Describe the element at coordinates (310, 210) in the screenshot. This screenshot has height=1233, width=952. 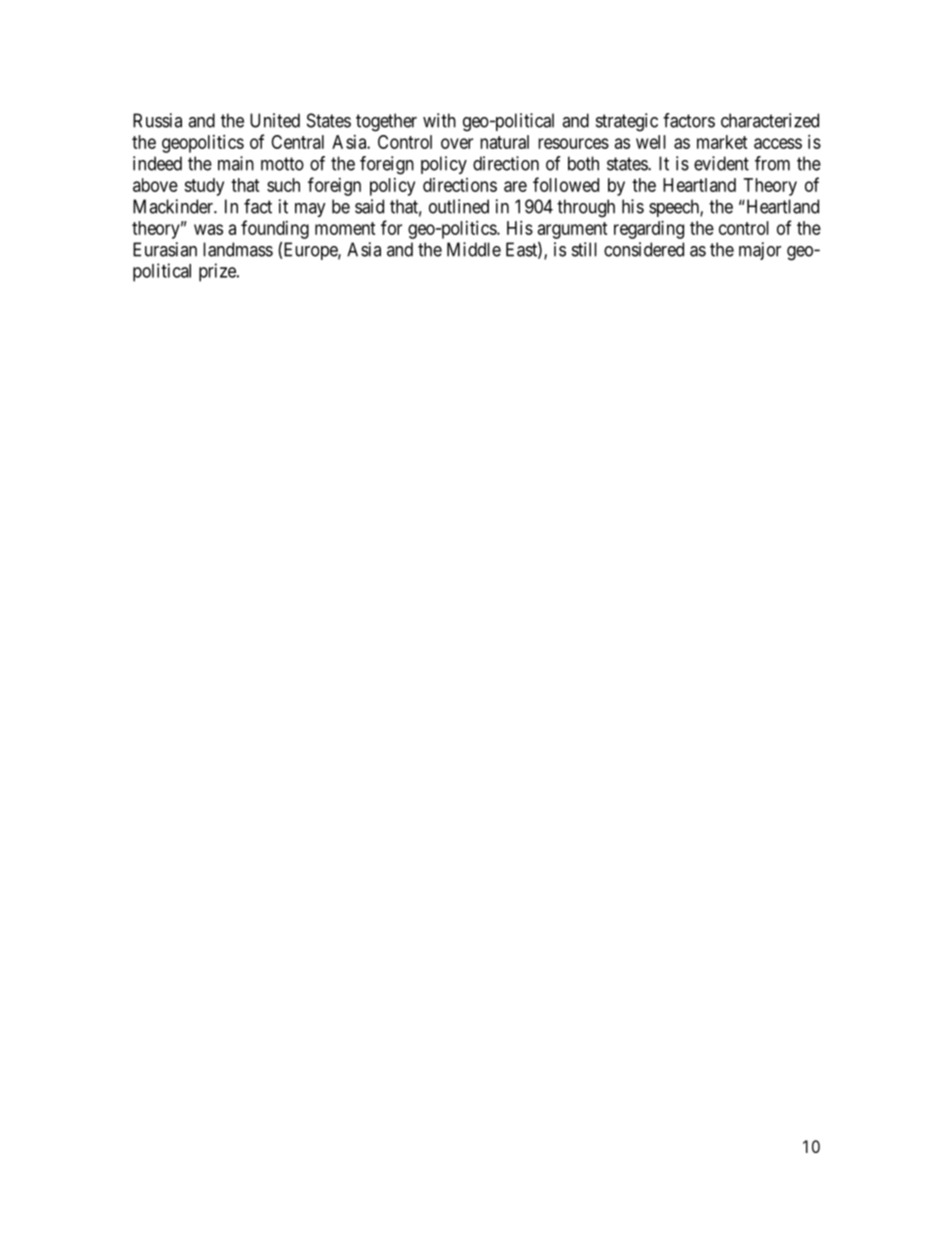
I see `may` at that location.
